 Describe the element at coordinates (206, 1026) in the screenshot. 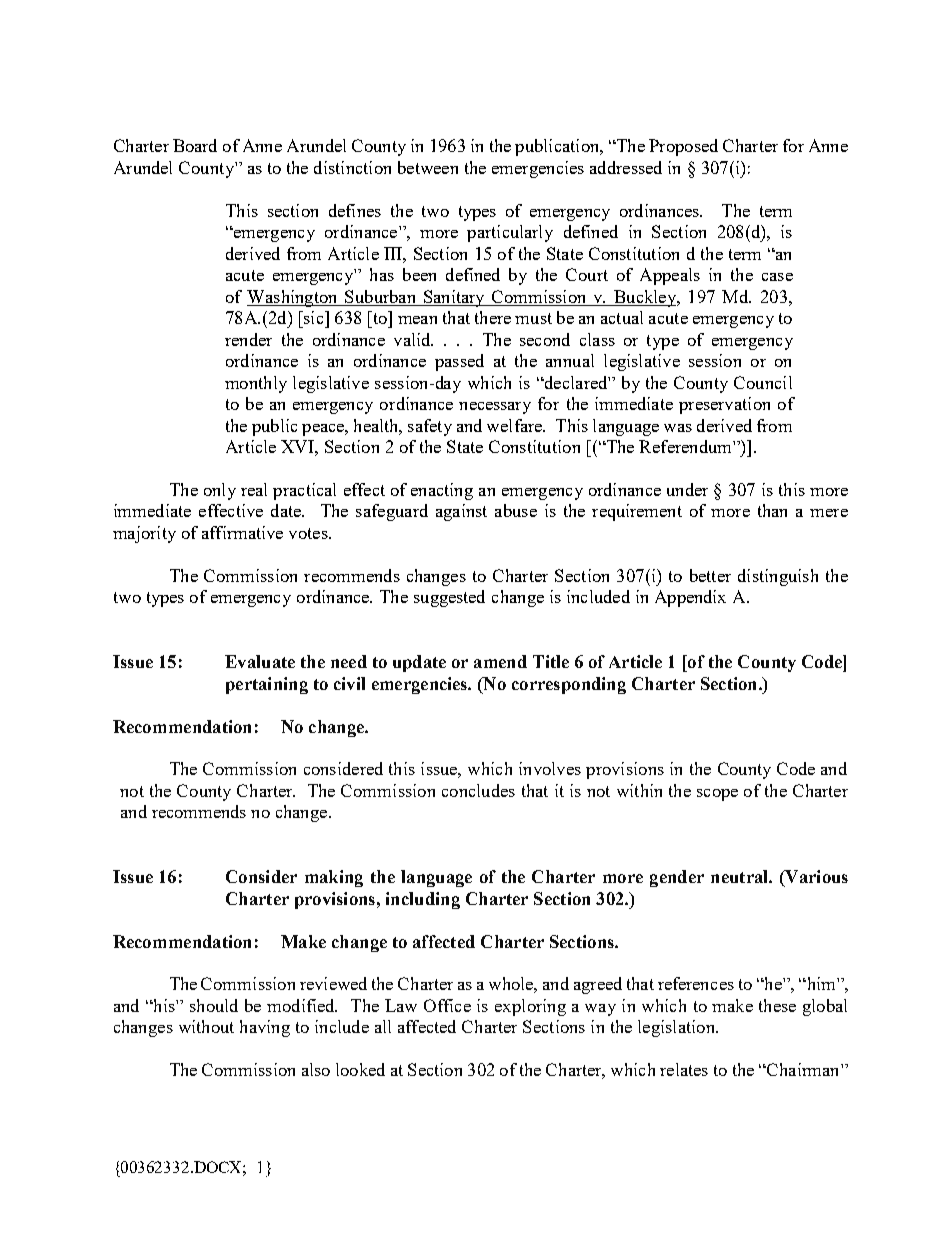

I see `without` at that location.
